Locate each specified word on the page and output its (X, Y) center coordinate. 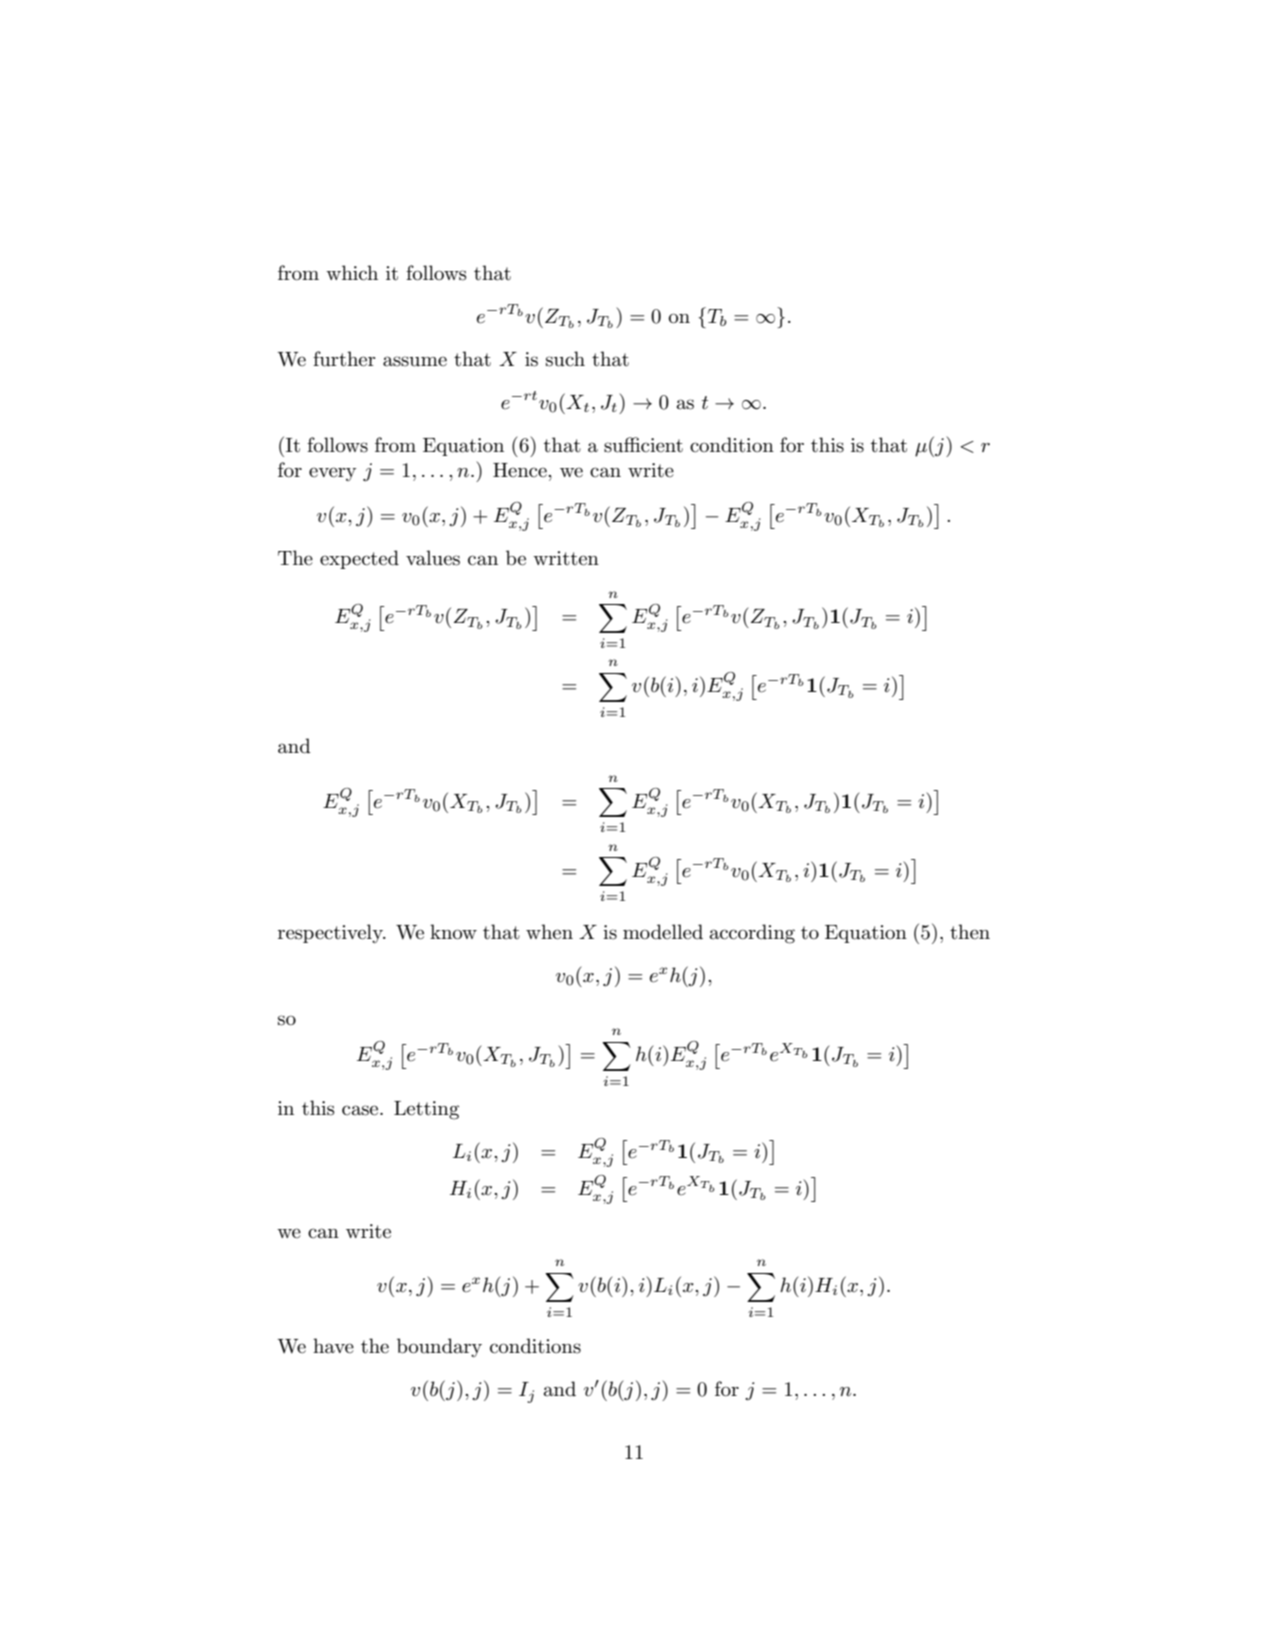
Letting (426, 1110)
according (752, 934)
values (433, 558)
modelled (663, 932)
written (566, 558)
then (970, 932)
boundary (439, 1347)
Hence (521, 470)
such (565, 359)
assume (415, 361)
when (549, 932)
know (453, 931)
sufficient (643, 445)
